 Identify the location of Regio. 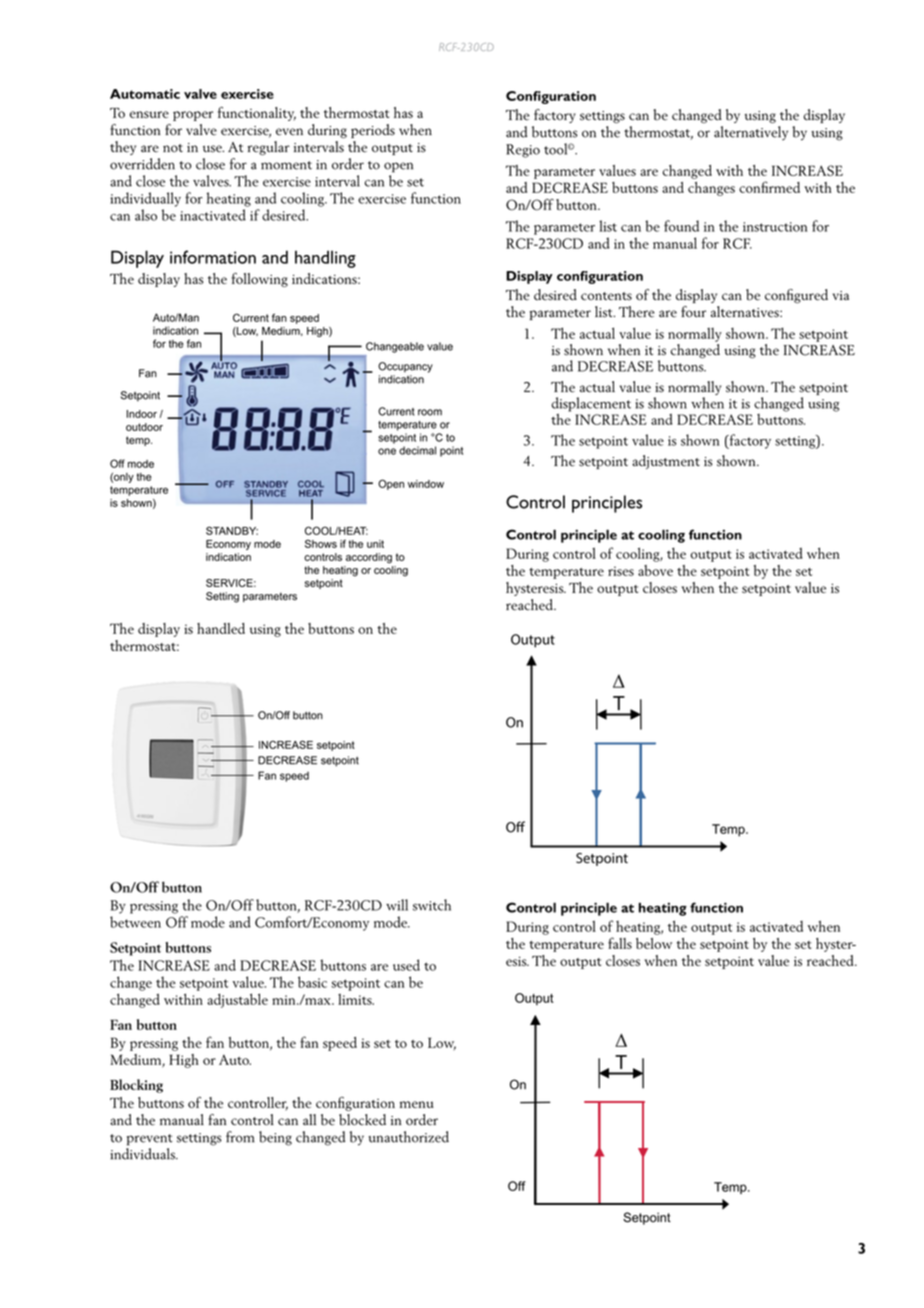
(523, 151).
